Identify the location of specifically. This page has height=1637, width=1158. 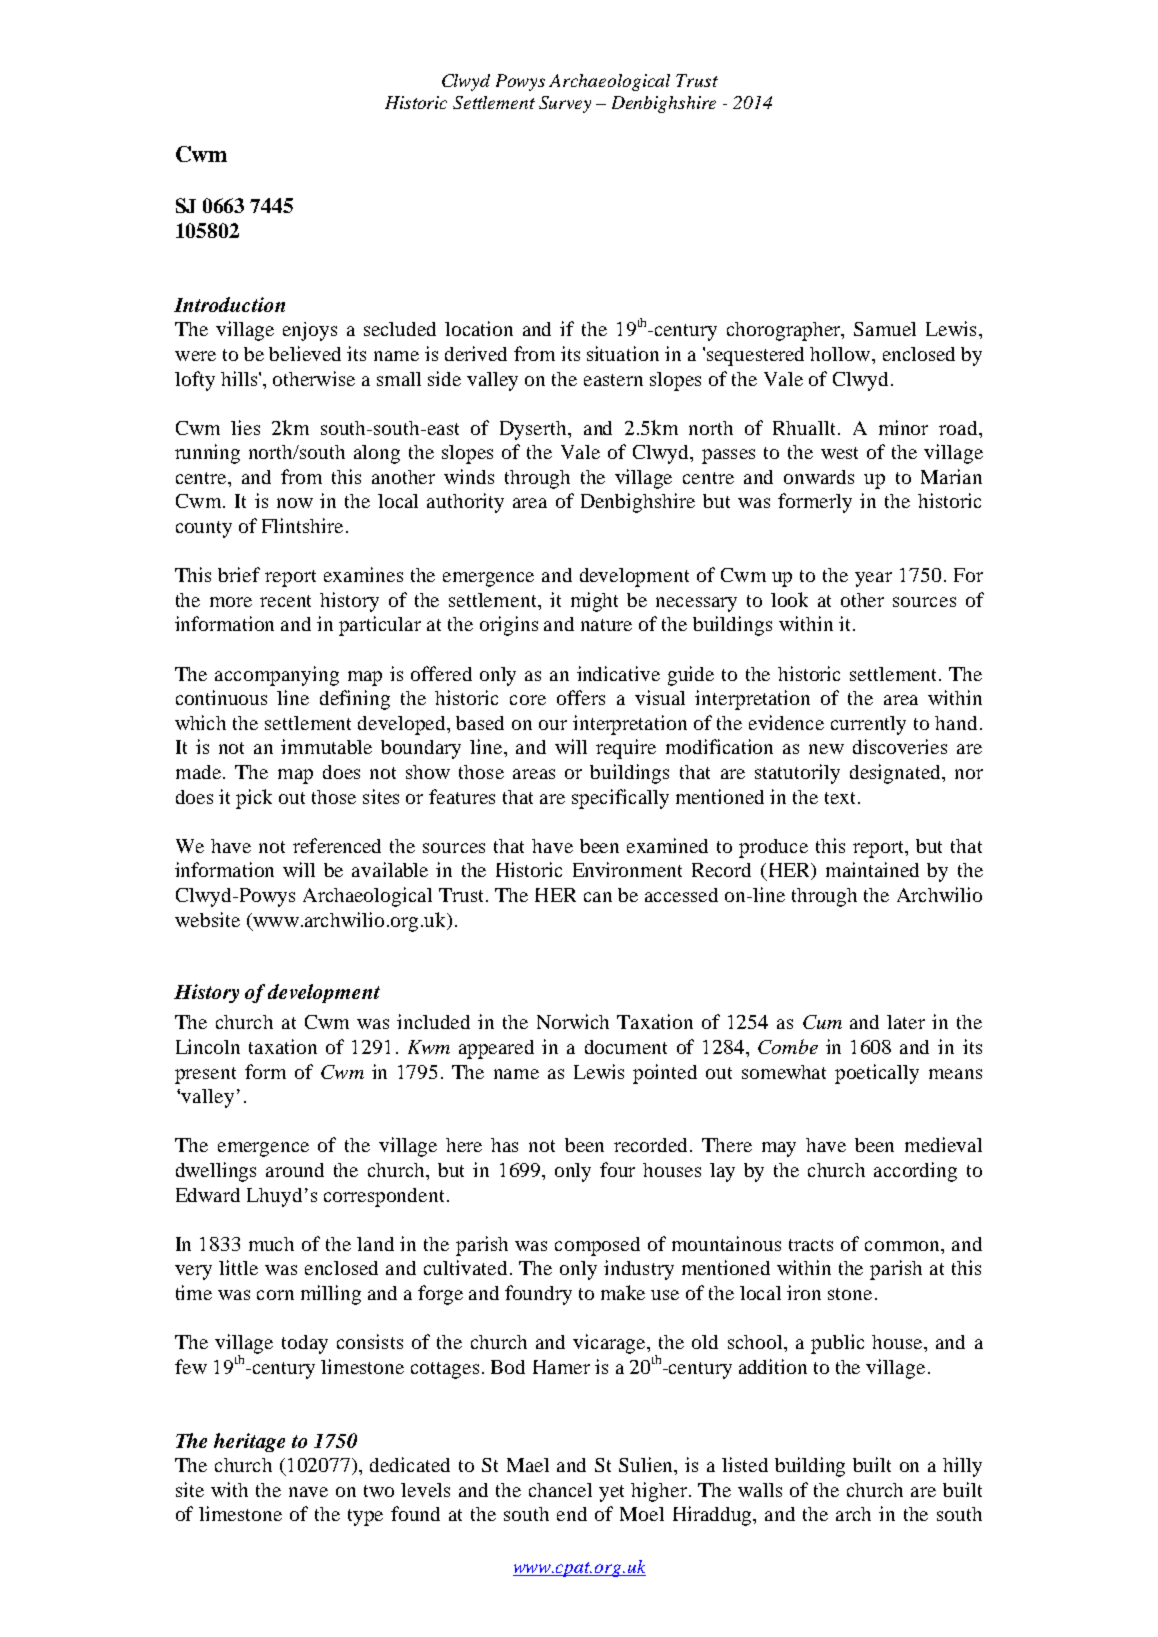
(620, 799).
